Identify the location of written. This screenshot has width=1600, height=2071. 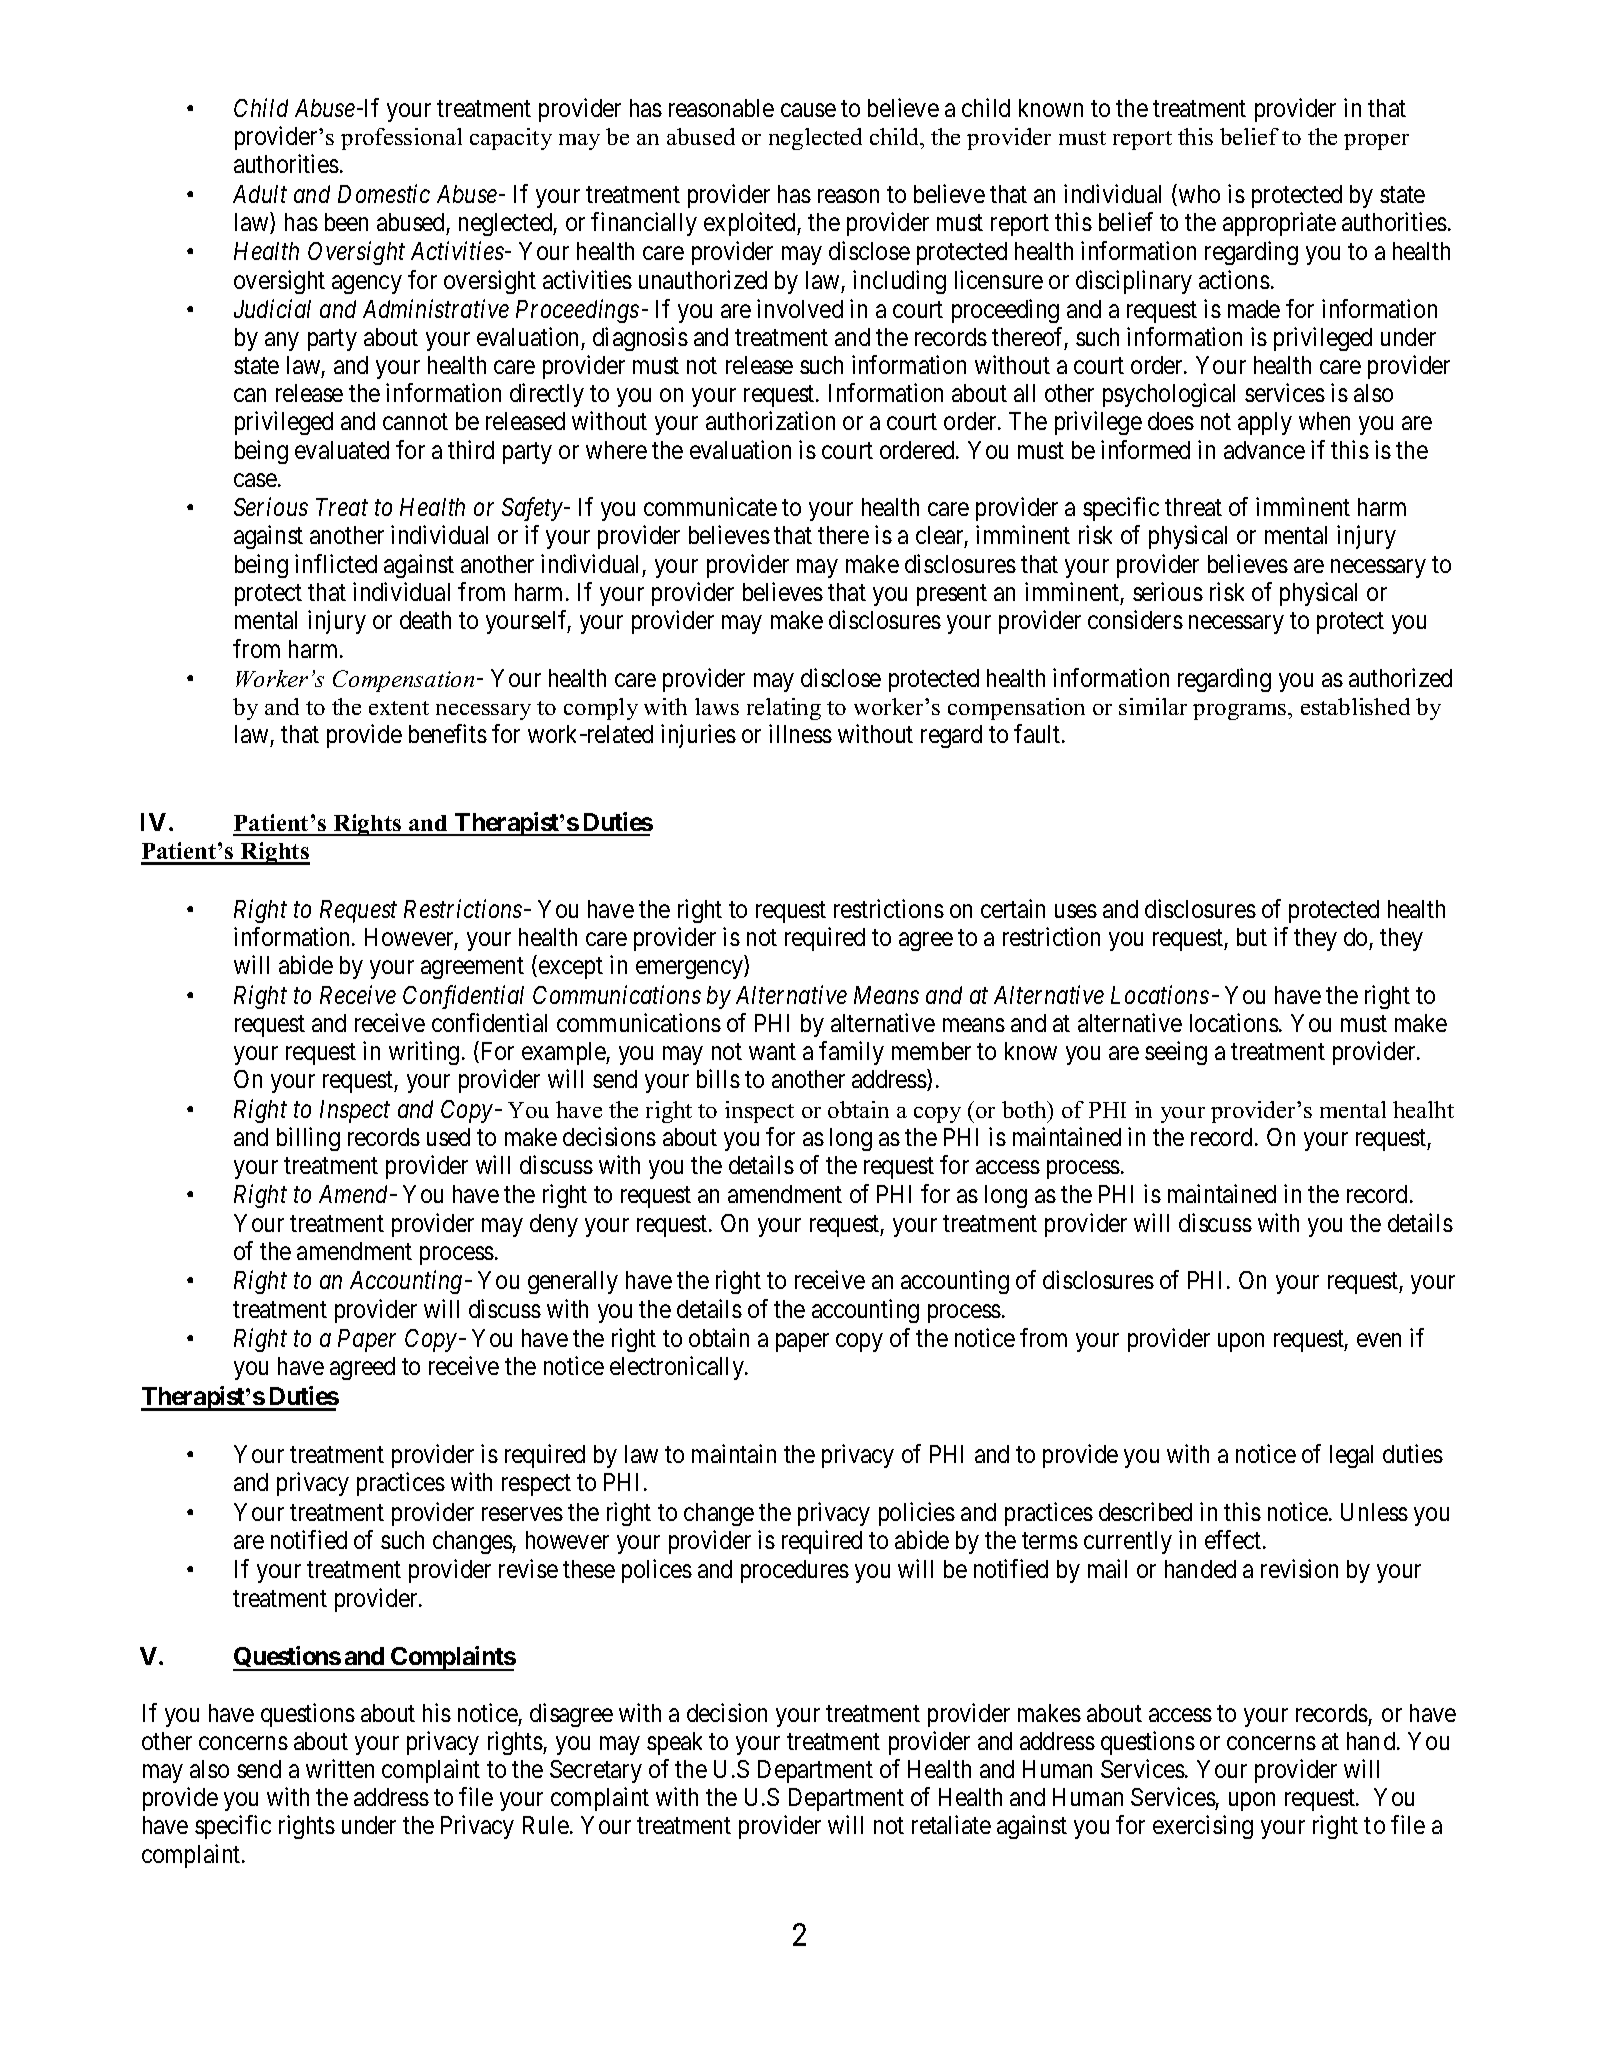
(340, 1768).
